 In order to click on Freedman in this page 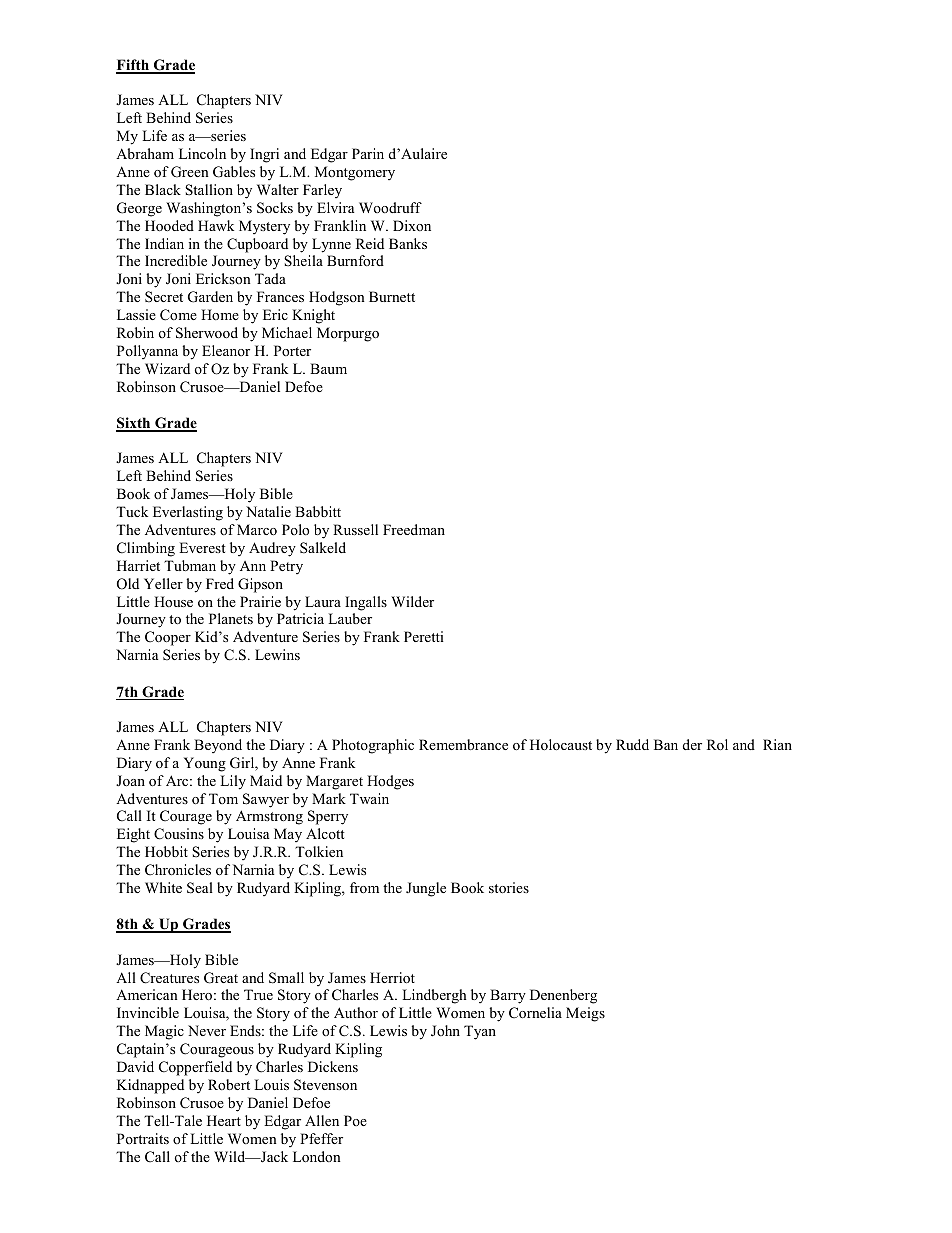, I will do `click(414, 529)`.
